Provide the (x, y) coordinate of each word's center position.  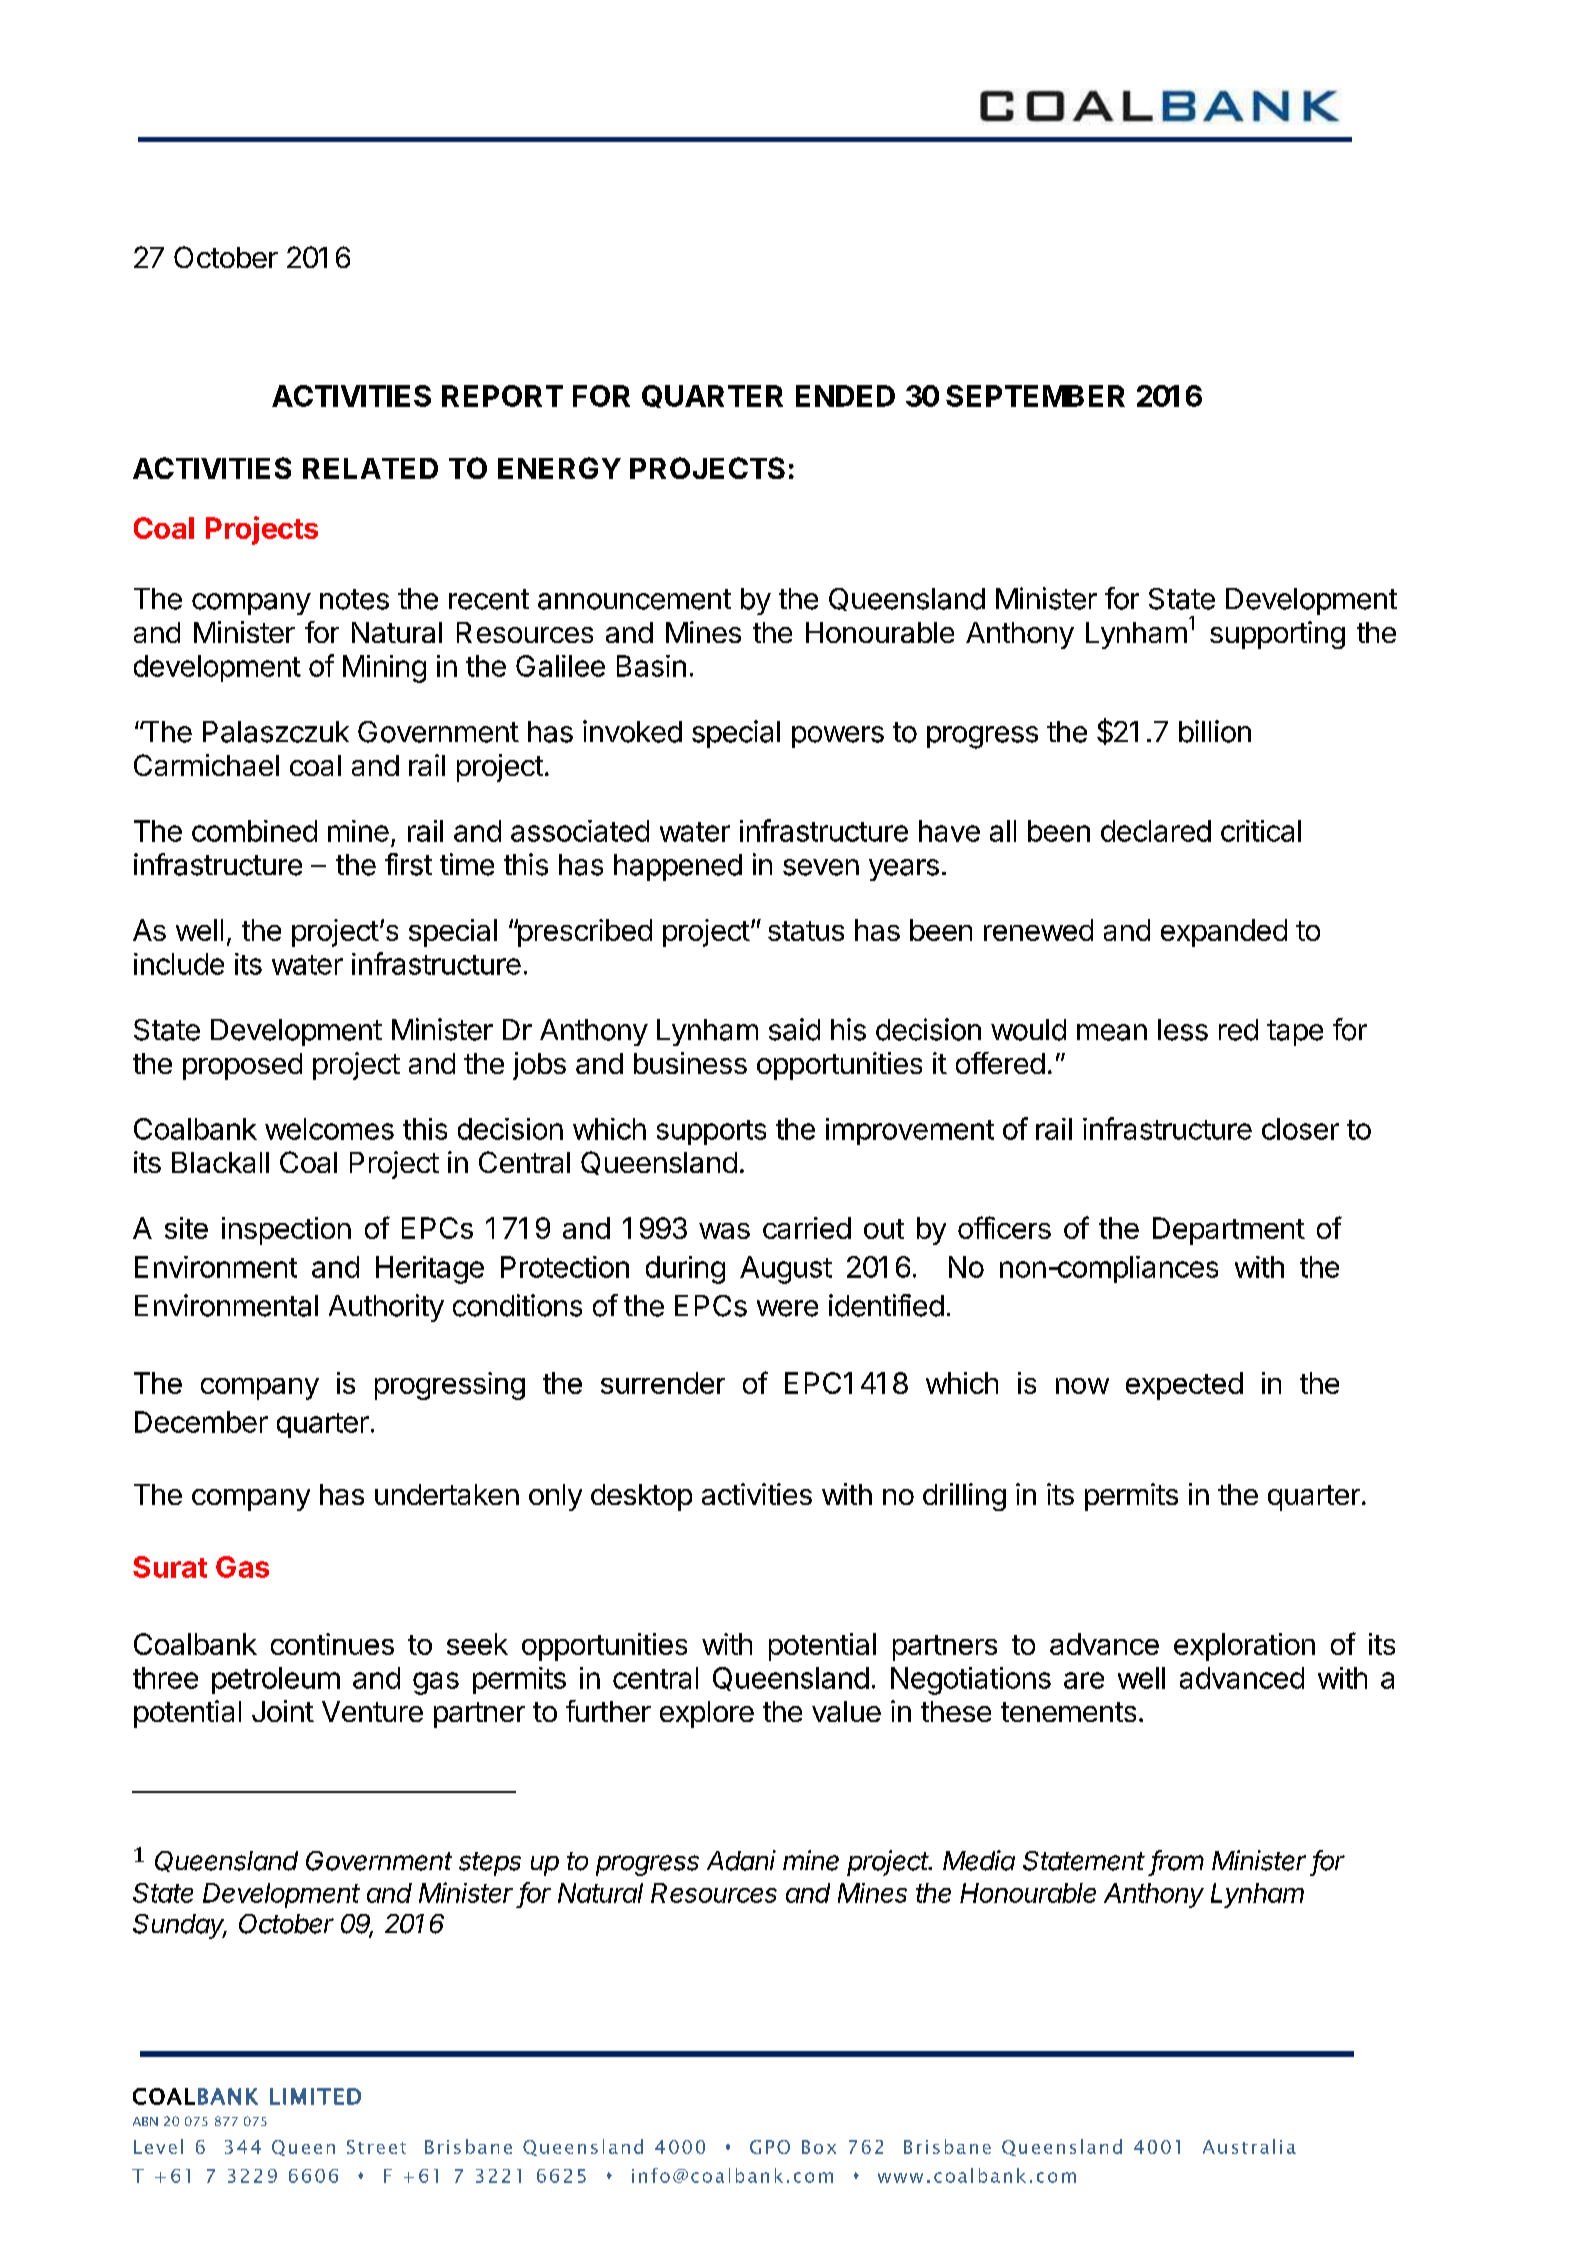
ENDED (845, 396)
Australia (1249, 2146)
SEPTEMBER (1035, 396)
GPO (770, 2147)
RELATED (370, 468)
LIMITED (315, 2096)
